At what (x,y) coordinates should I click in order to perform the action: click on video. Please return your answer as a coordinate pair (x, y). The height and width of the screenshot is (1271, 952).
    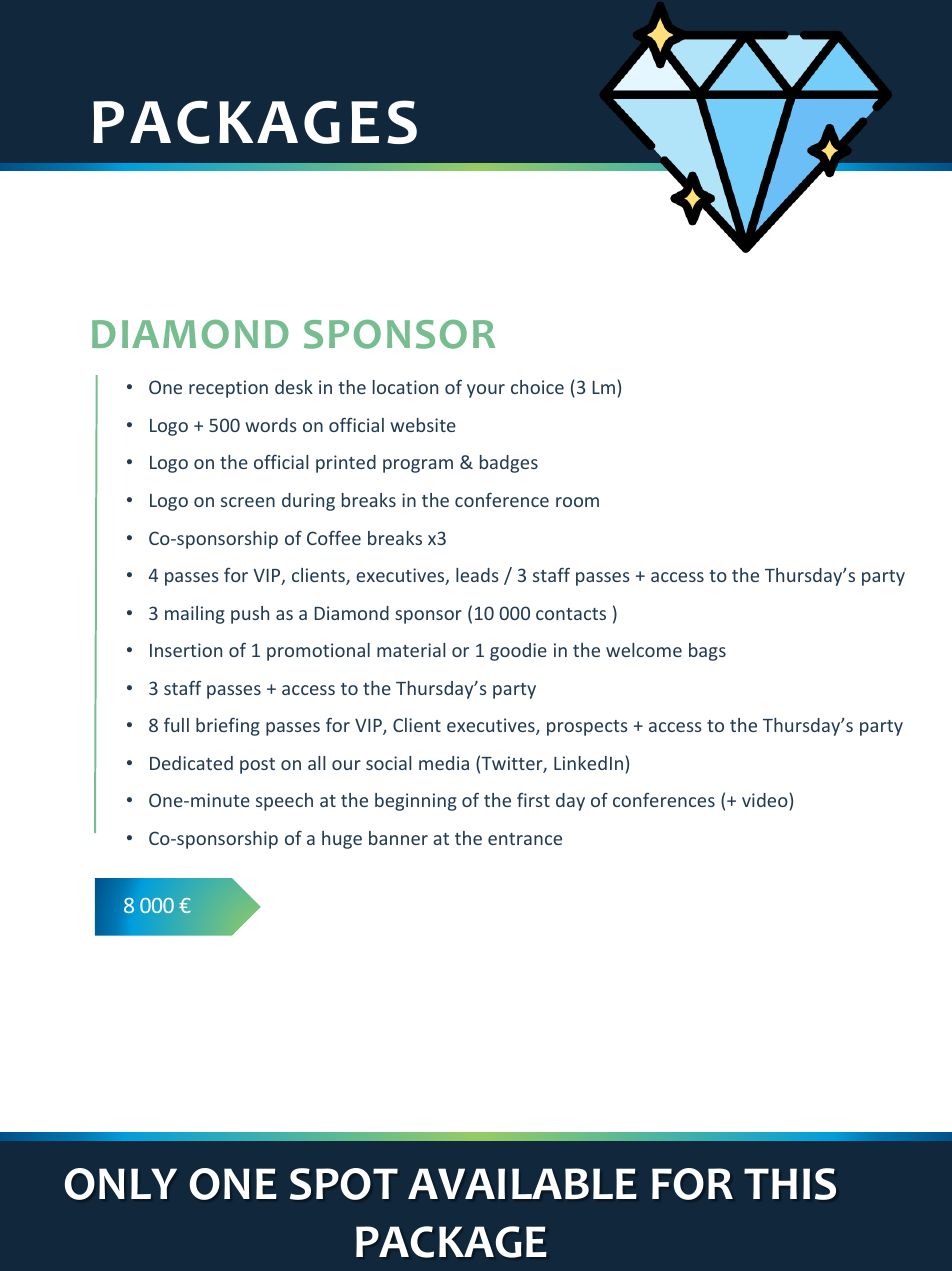
    Looking at the image, I should click on (766, 800).
